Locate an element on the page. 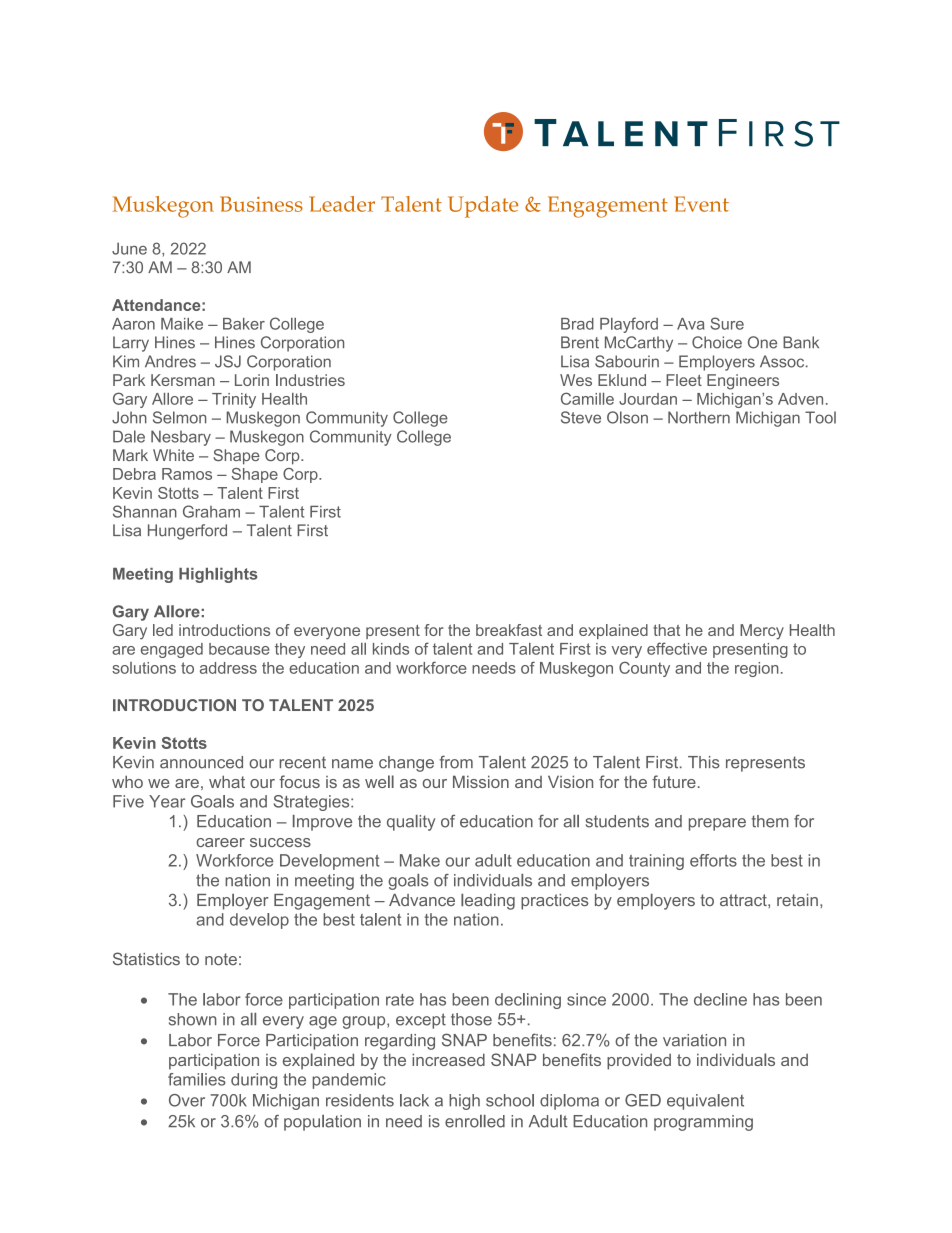  Over is located at coordinates (187, 1100).
